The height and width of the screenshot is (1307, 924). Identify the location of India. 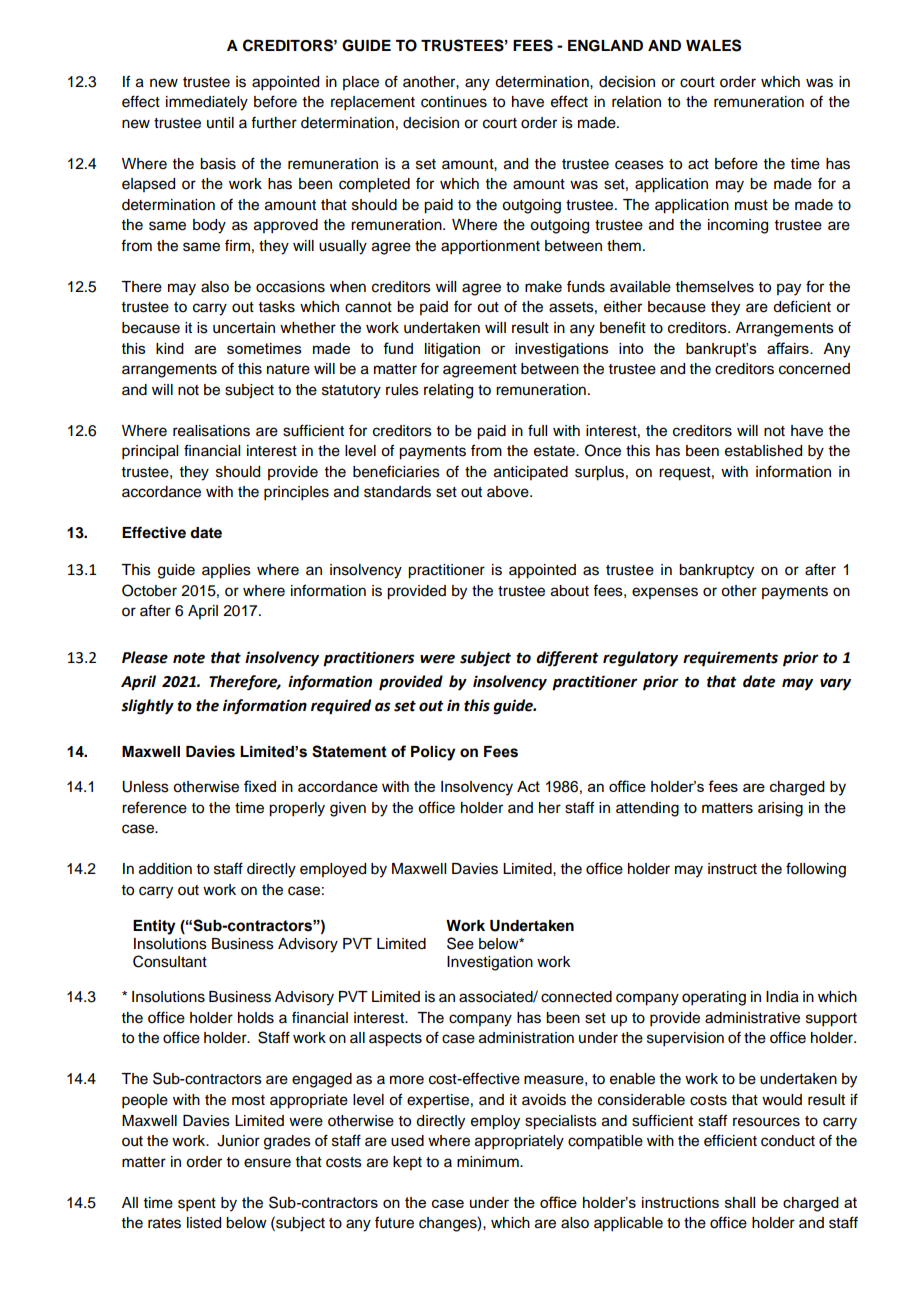
(782, 997).
